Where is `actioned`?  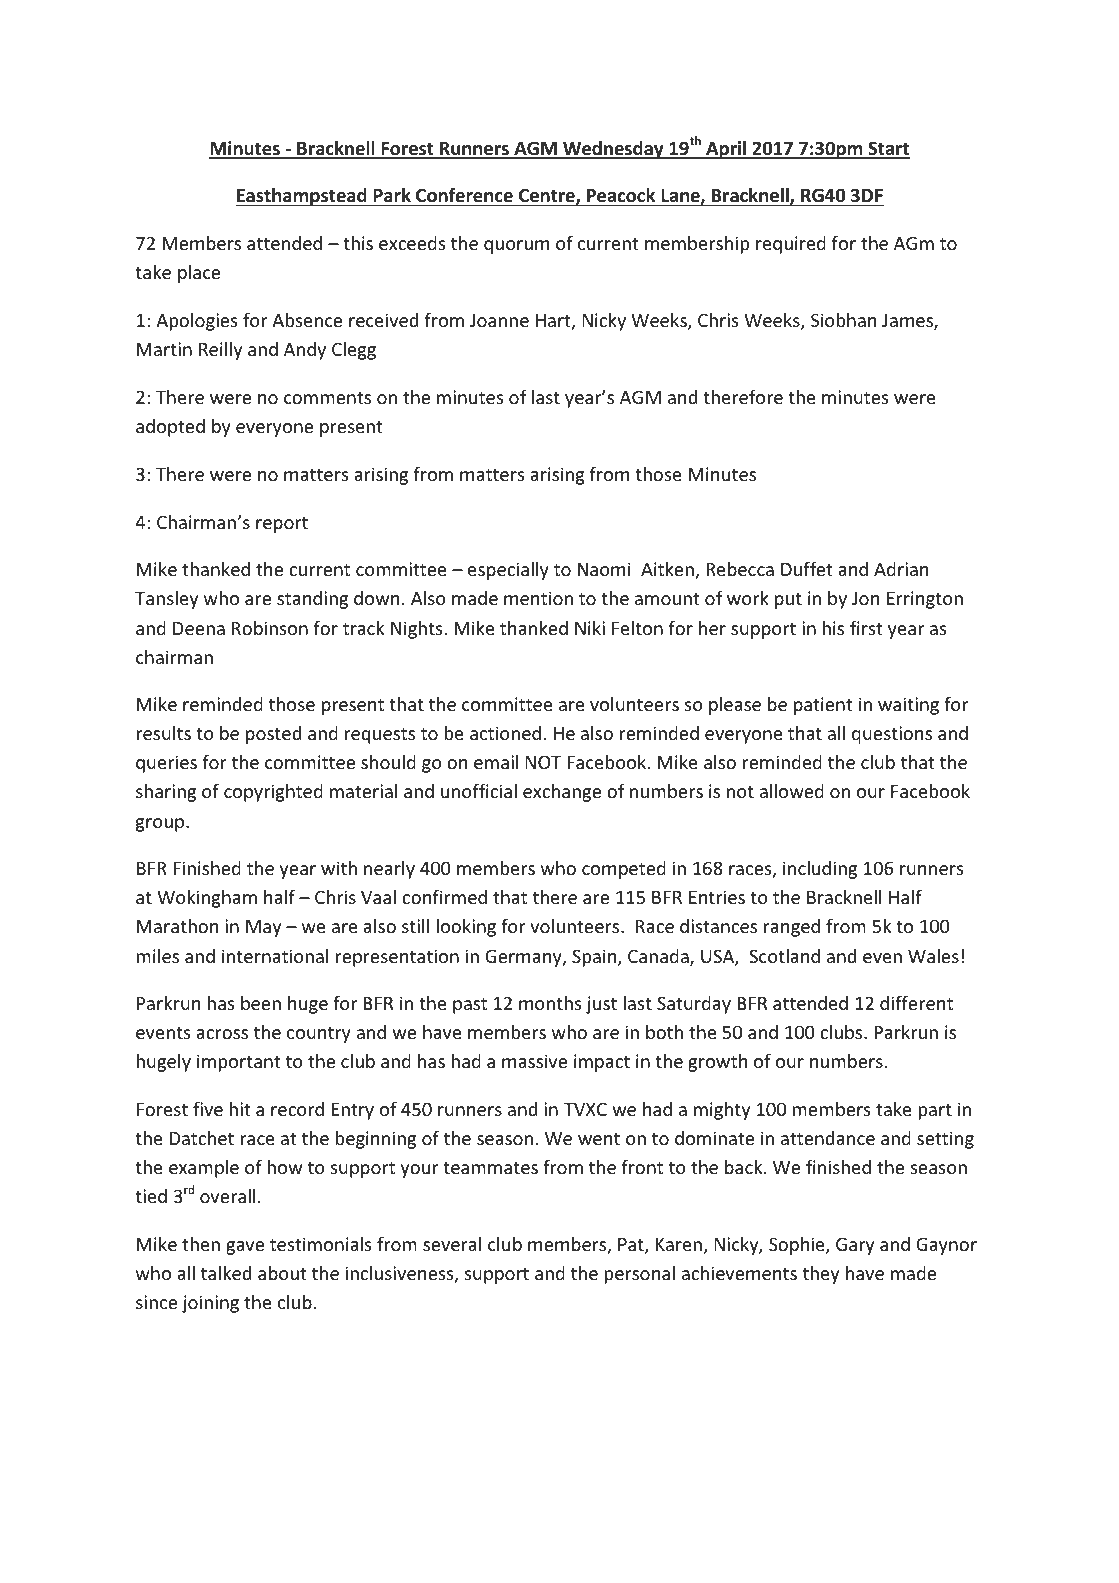 actioned is located at coordinates (505, 733).
